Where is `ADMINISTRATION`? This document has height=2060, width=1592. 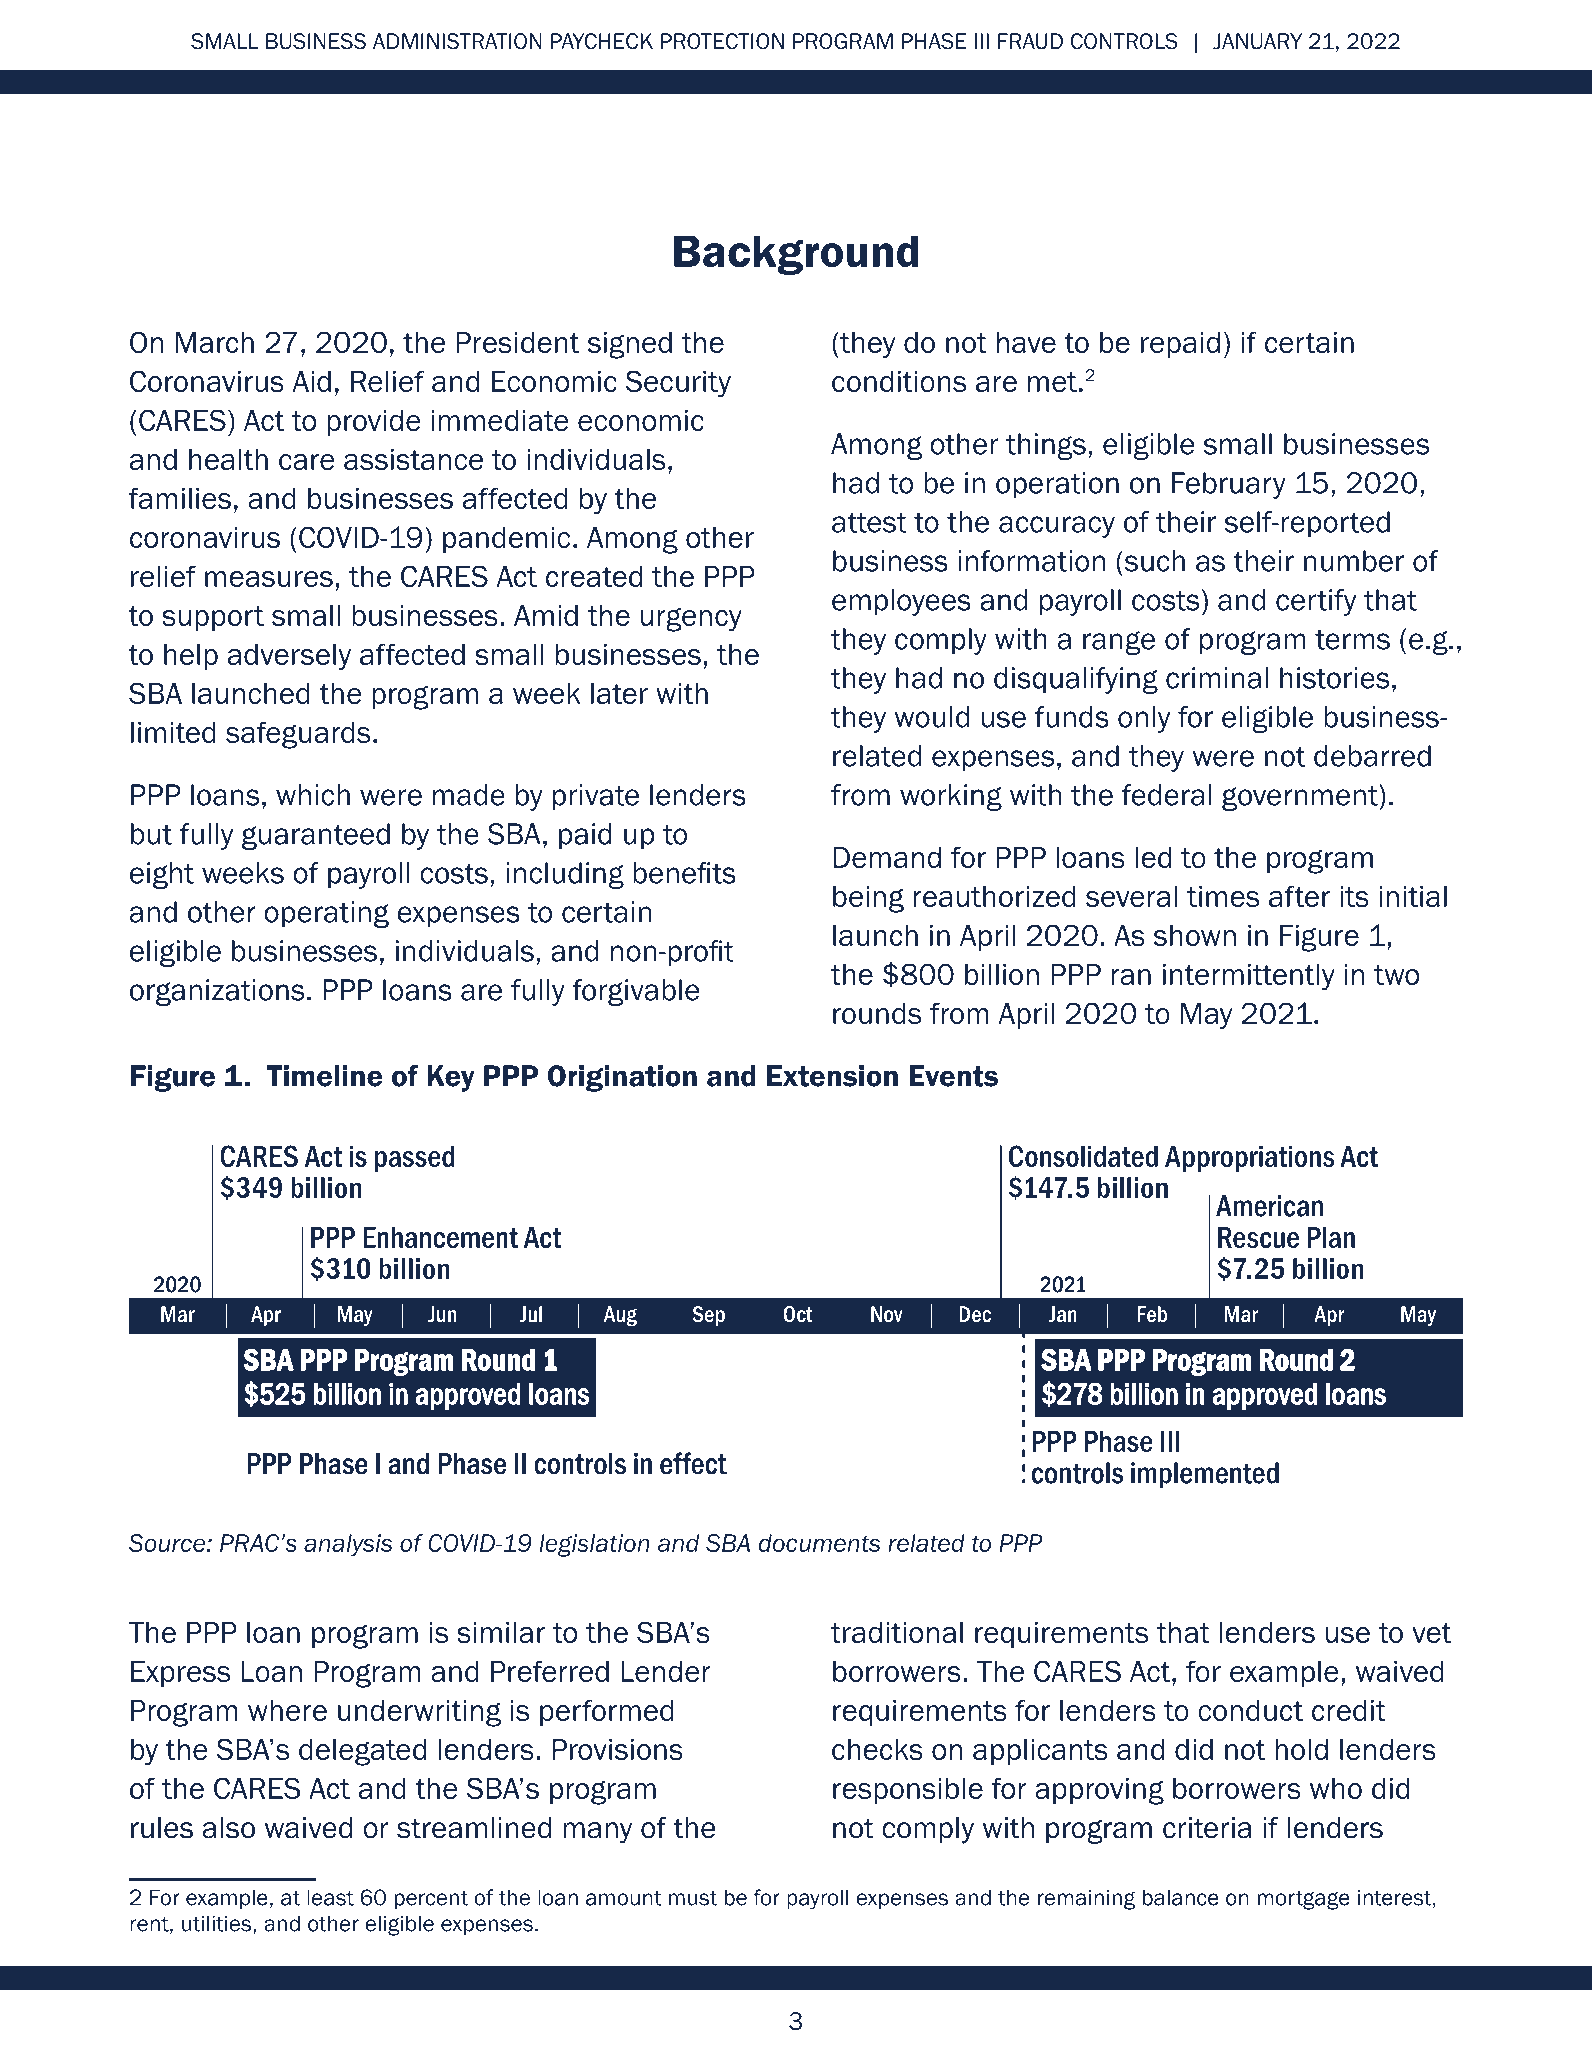 ADMINISTRATION is located at coordinates (457, 41).
